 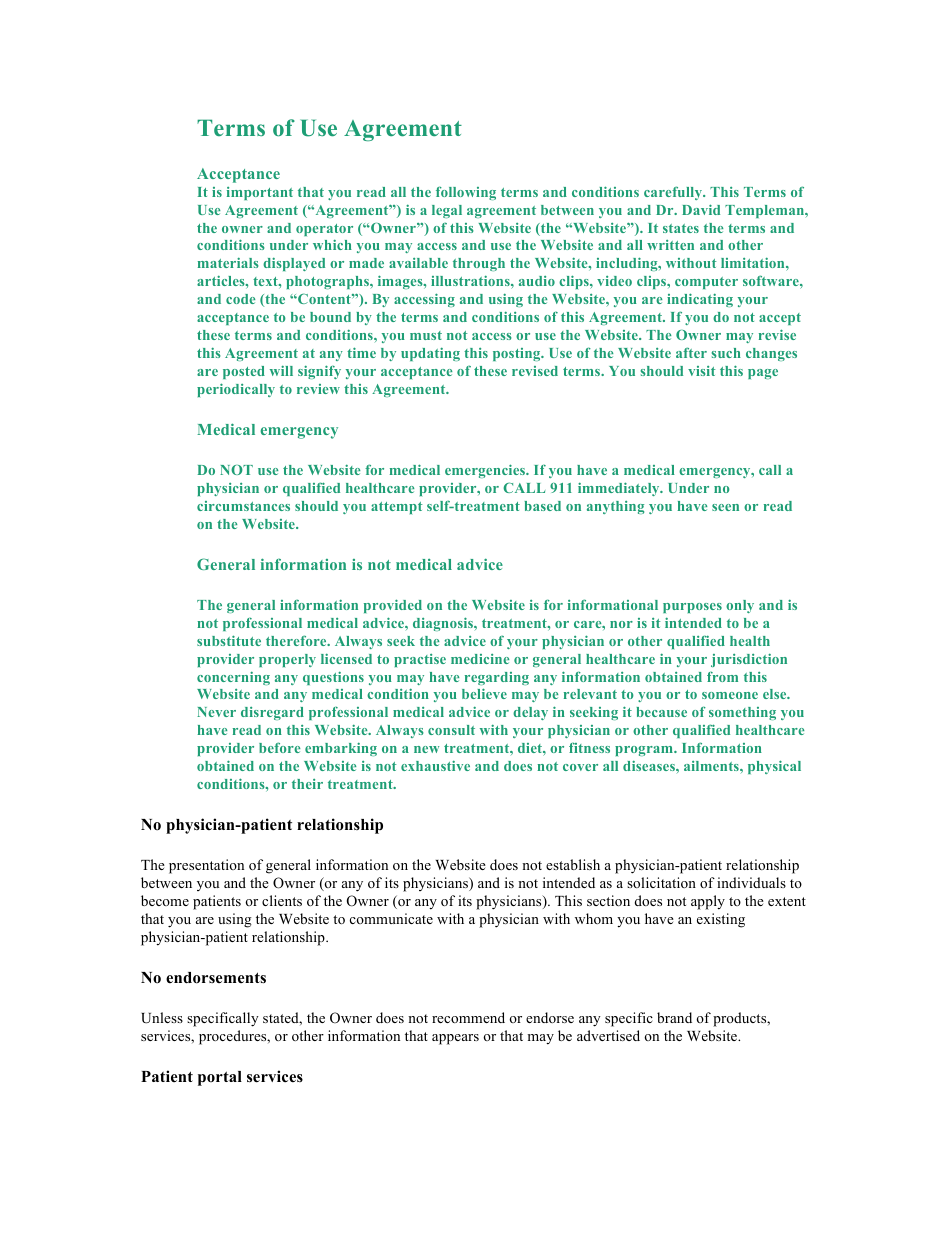 What do you see at coordinates (447, 211) in the screenshot?
I see `legal` at bounding box center [447, 211].
